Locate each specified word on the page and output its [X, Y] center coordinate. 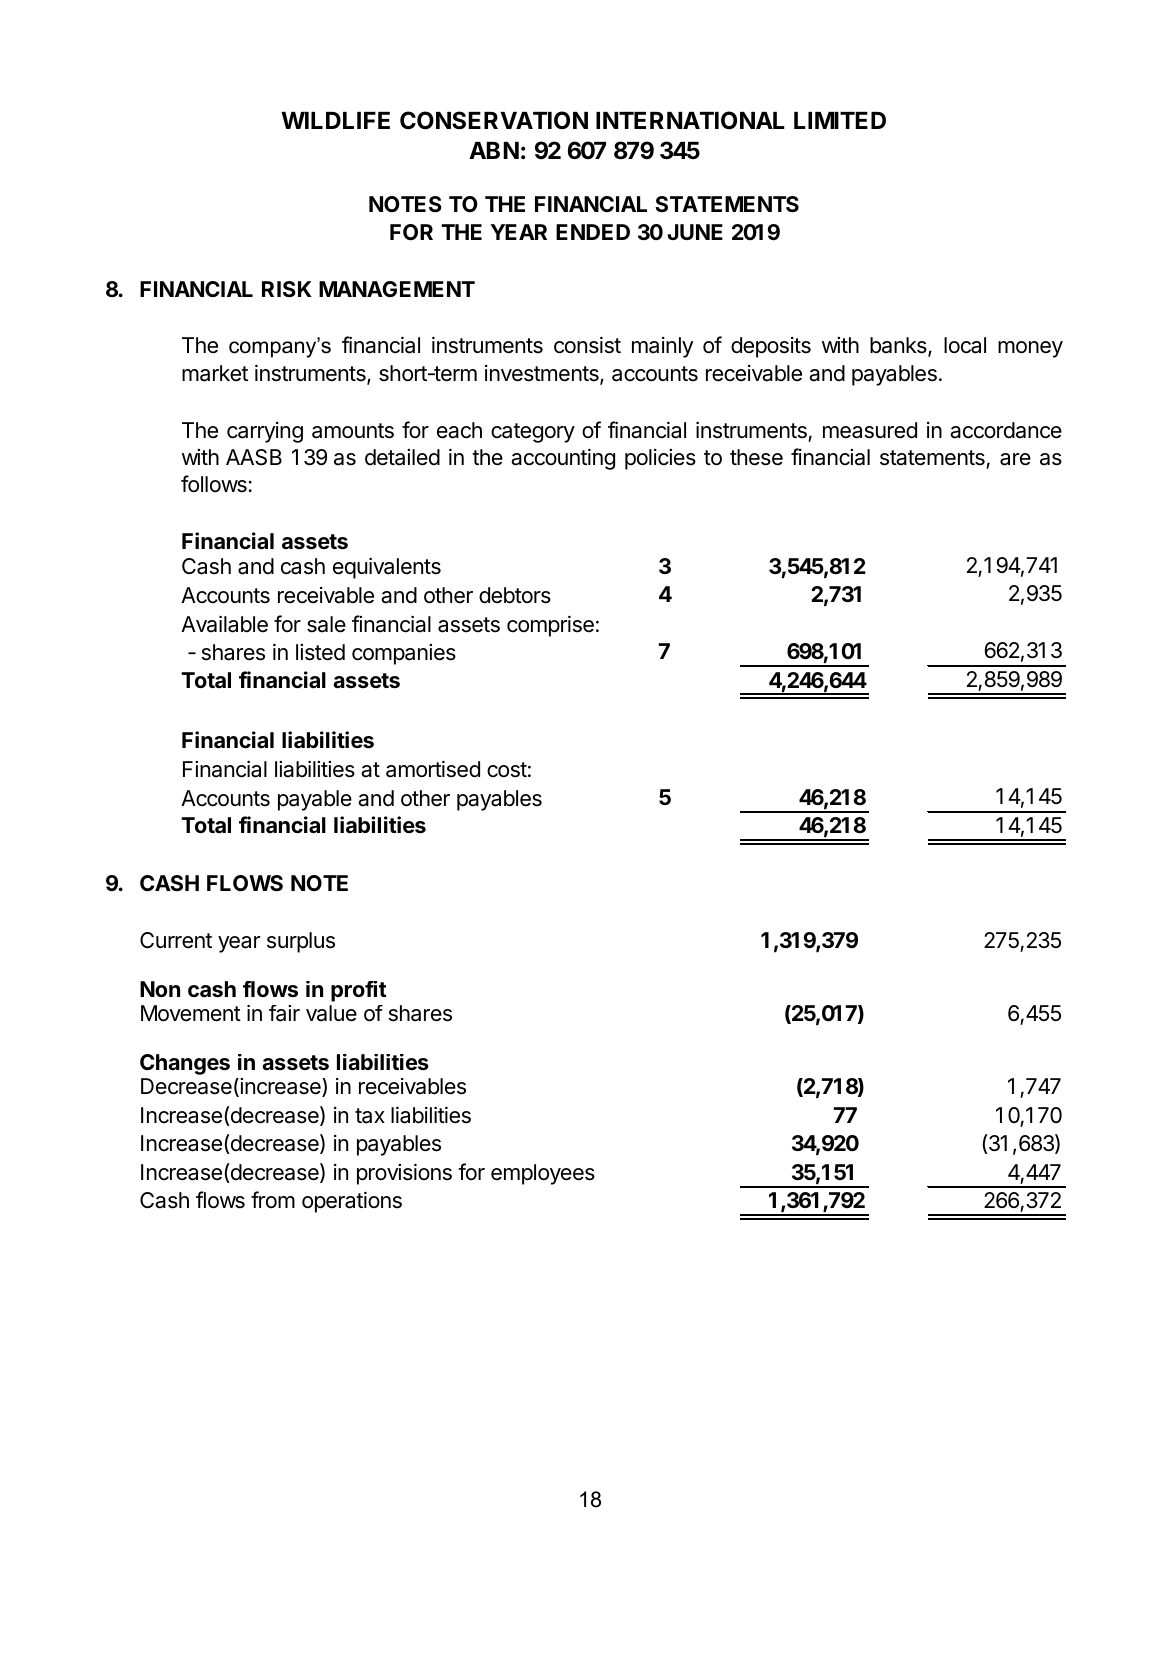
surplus [301, 942]
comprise [550, 626]
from [273, 1200]
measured [870, 430]
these [756, 457]
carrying [265, 432]
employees [543, 1174]
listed [320, 652]
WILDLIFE [335, 120]
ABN [494, 150]
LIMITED [840, 120]
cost [507, 770]
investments [543, 374]
